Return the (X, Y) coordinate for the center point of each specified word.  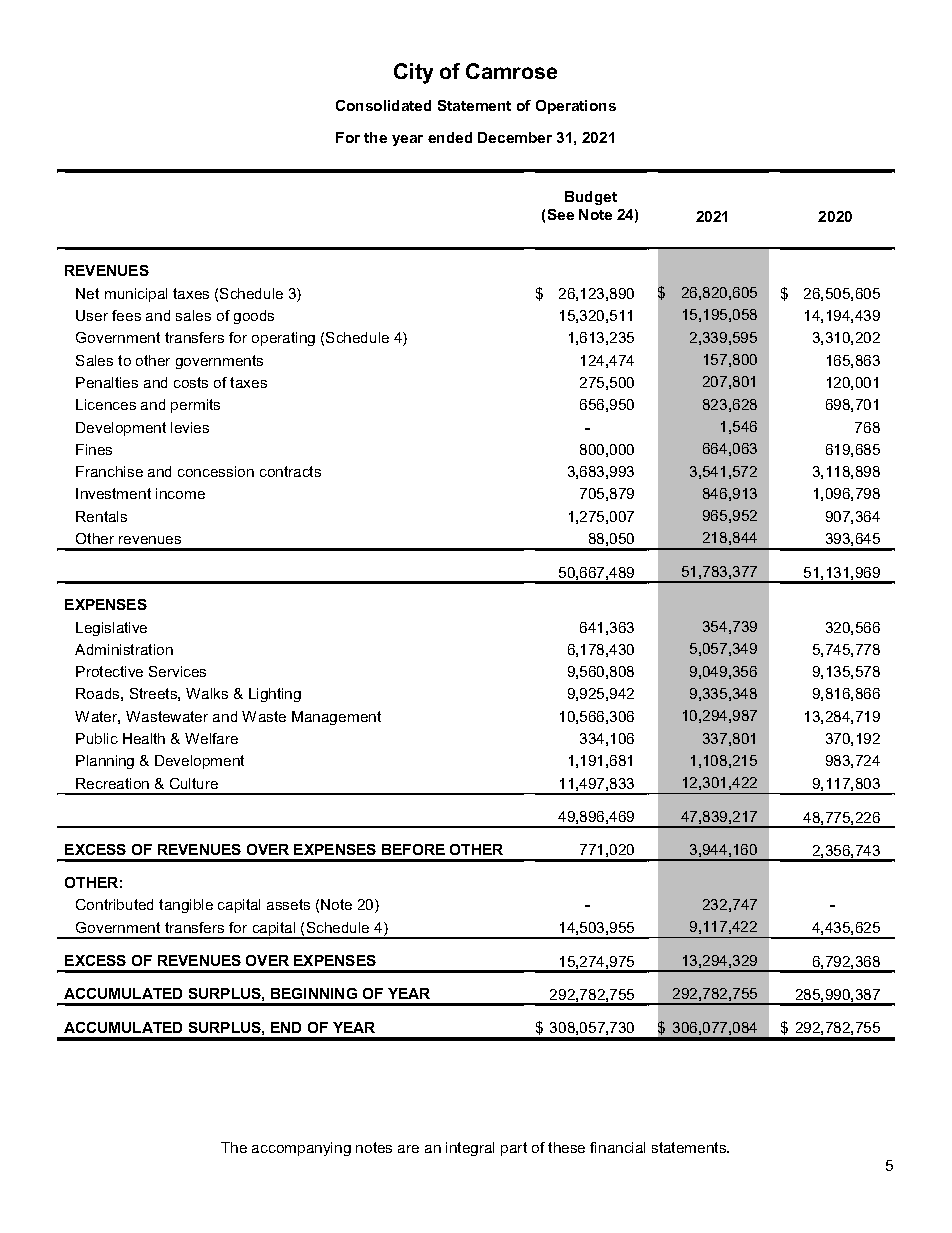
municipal (136, 295)
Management (336, 718)
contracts (290, 471)
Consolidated (383, 105)
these (566, 1147)
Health (144, 738)
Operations (576, 107)
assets (288, 904)
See (561, 214)
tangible (186, 906)
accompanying (301, 1149)
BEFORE (413, 849)
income (180, 493)
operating (283, 339)
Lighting (275, 695)
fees (126, 315)
